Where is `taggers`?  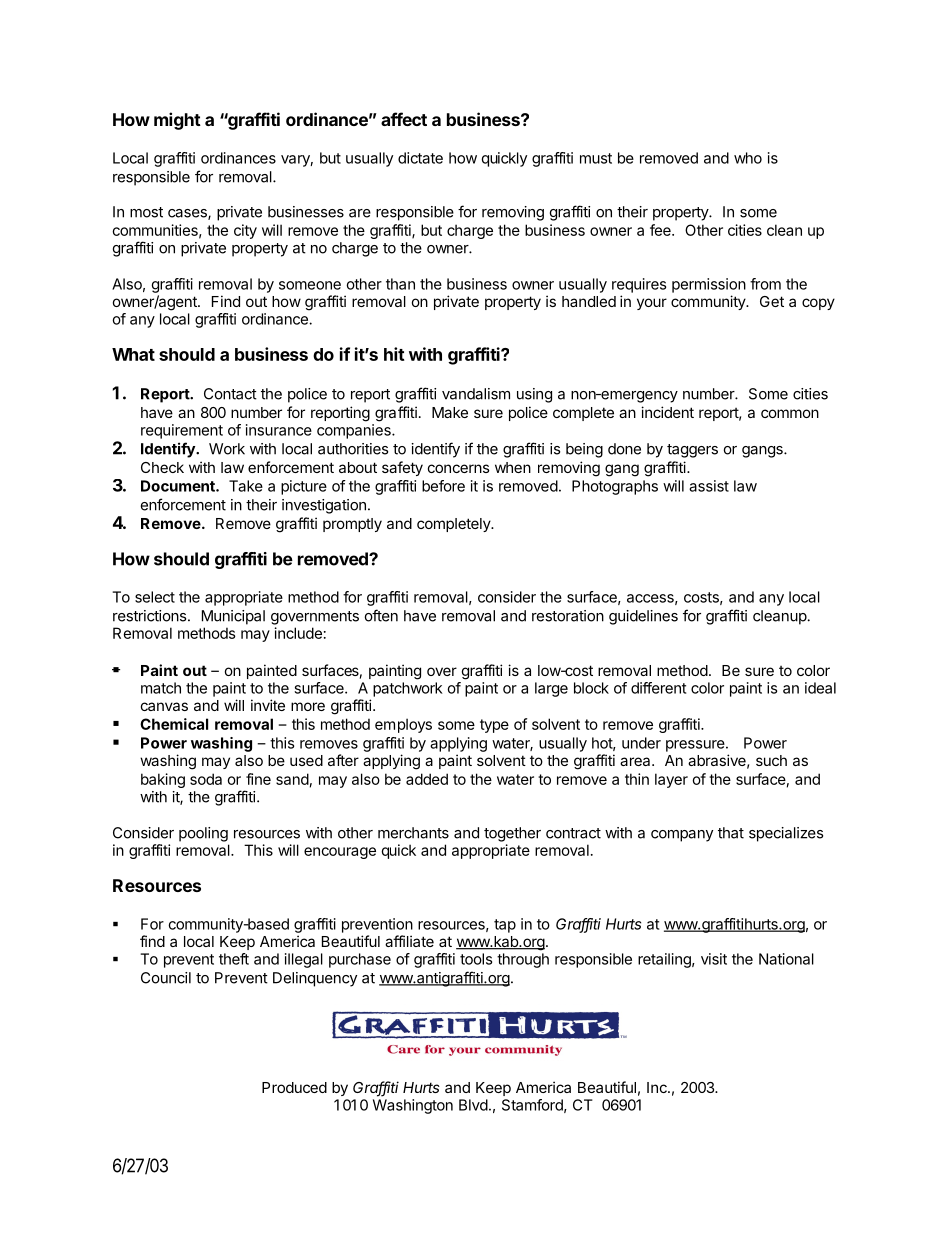
taggers is located at coordinates (692, 451).
